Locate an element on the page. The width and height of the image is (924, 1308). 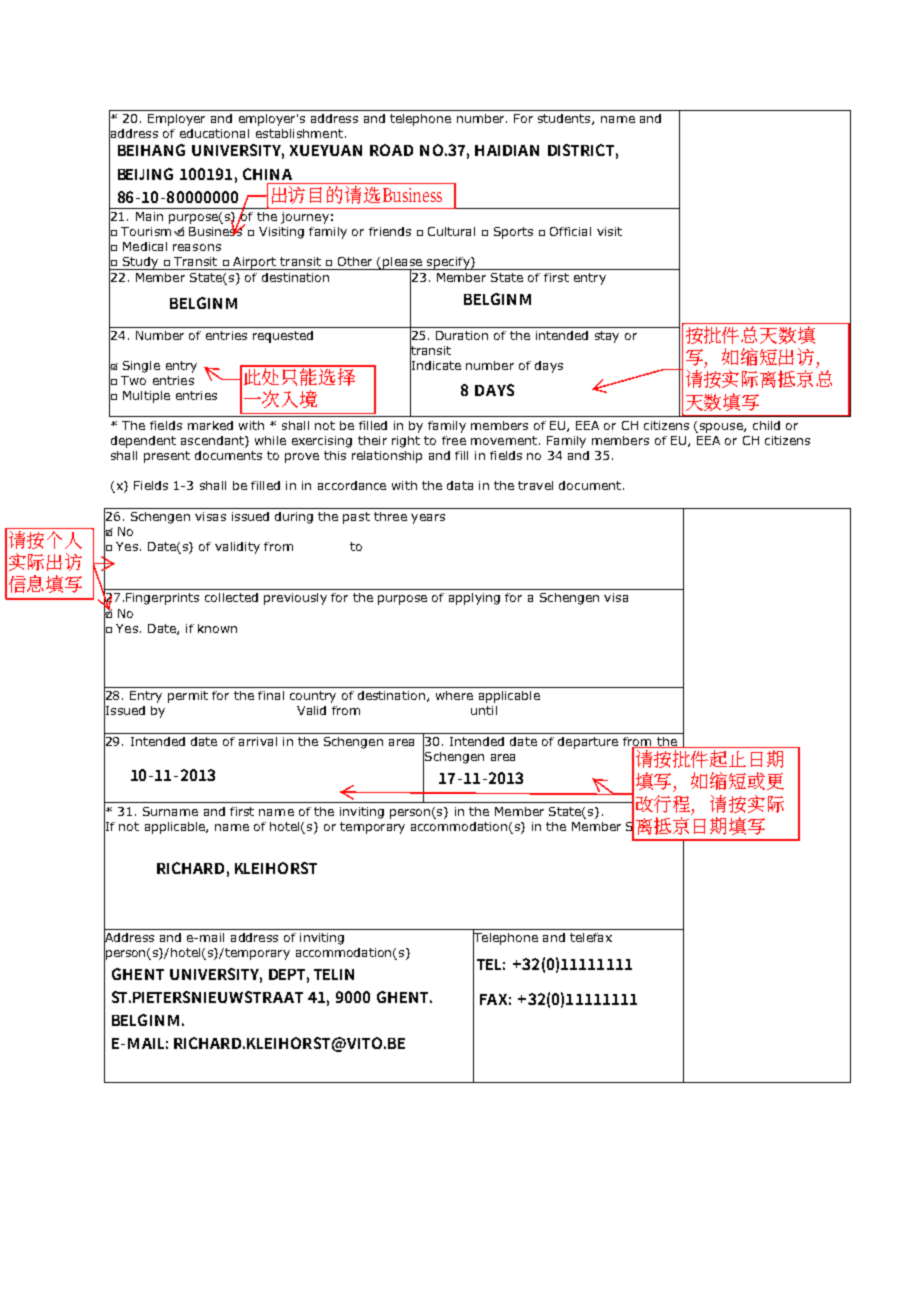
until is located at coordinates (484, 710).
